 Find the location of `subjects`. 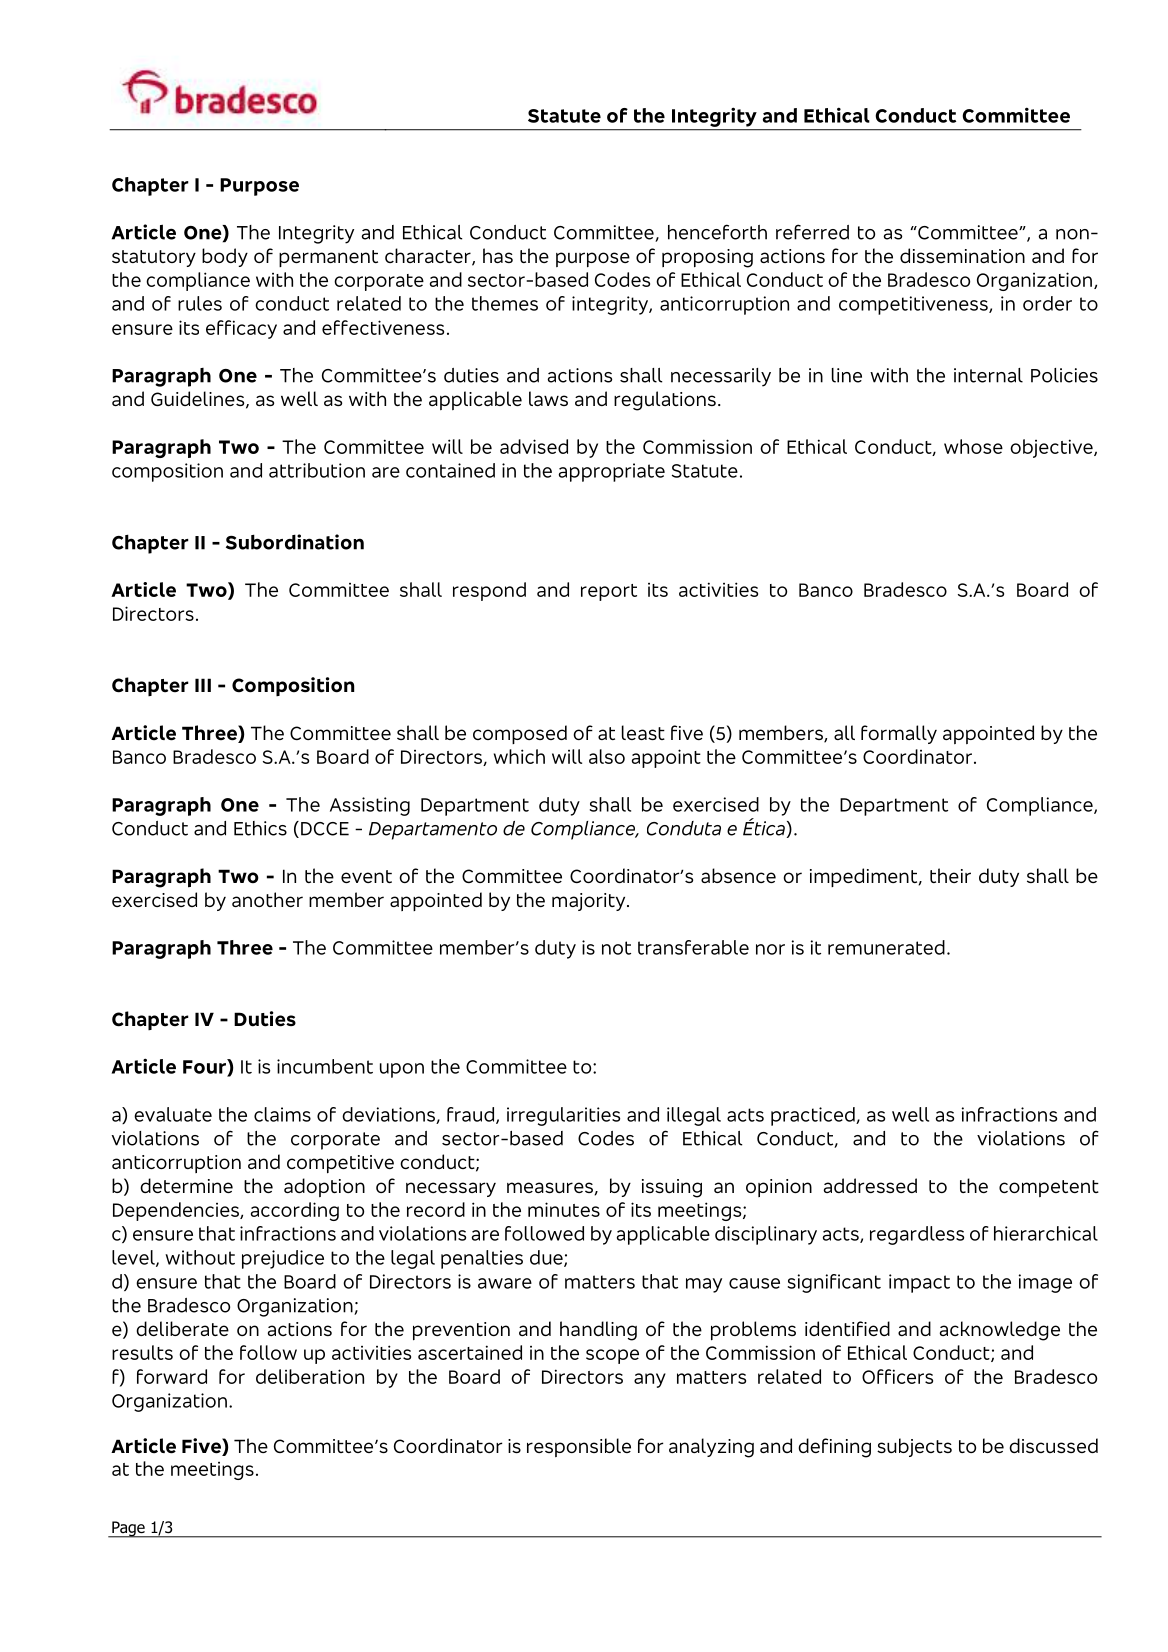

subjects is located at coordinates (914, 1447).
